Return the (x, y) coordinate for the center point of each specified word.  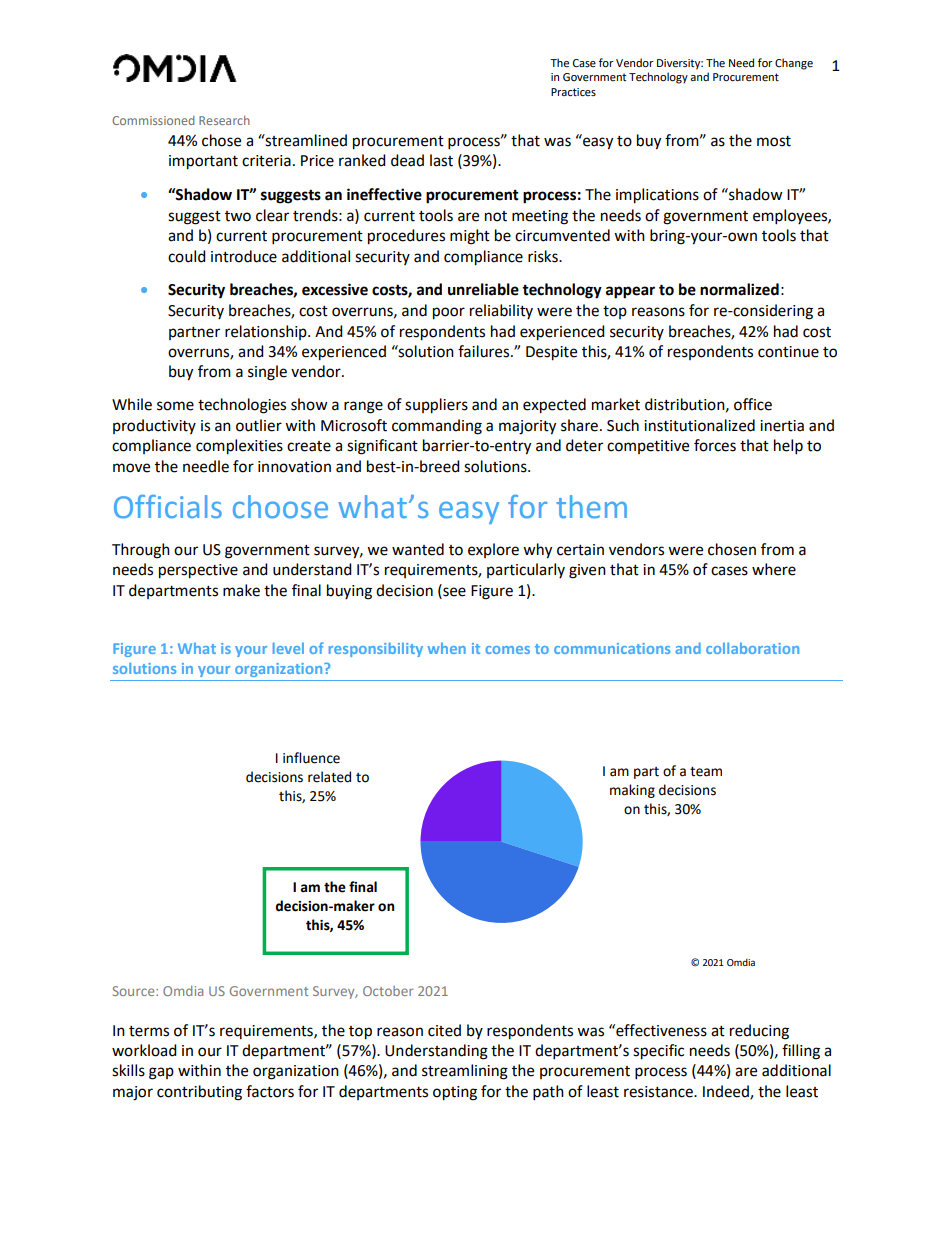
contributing (199, 1093)
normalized (739, 289)
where (774, 569)
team (706, 772)
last (441, 160)
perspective (198, 571)
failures (485, 351)
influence (311, 758)
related (329, 777)
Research (224, 120)
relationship (267, 332)
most (774, 141)
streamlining (465, 1072)
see (453, 591)
